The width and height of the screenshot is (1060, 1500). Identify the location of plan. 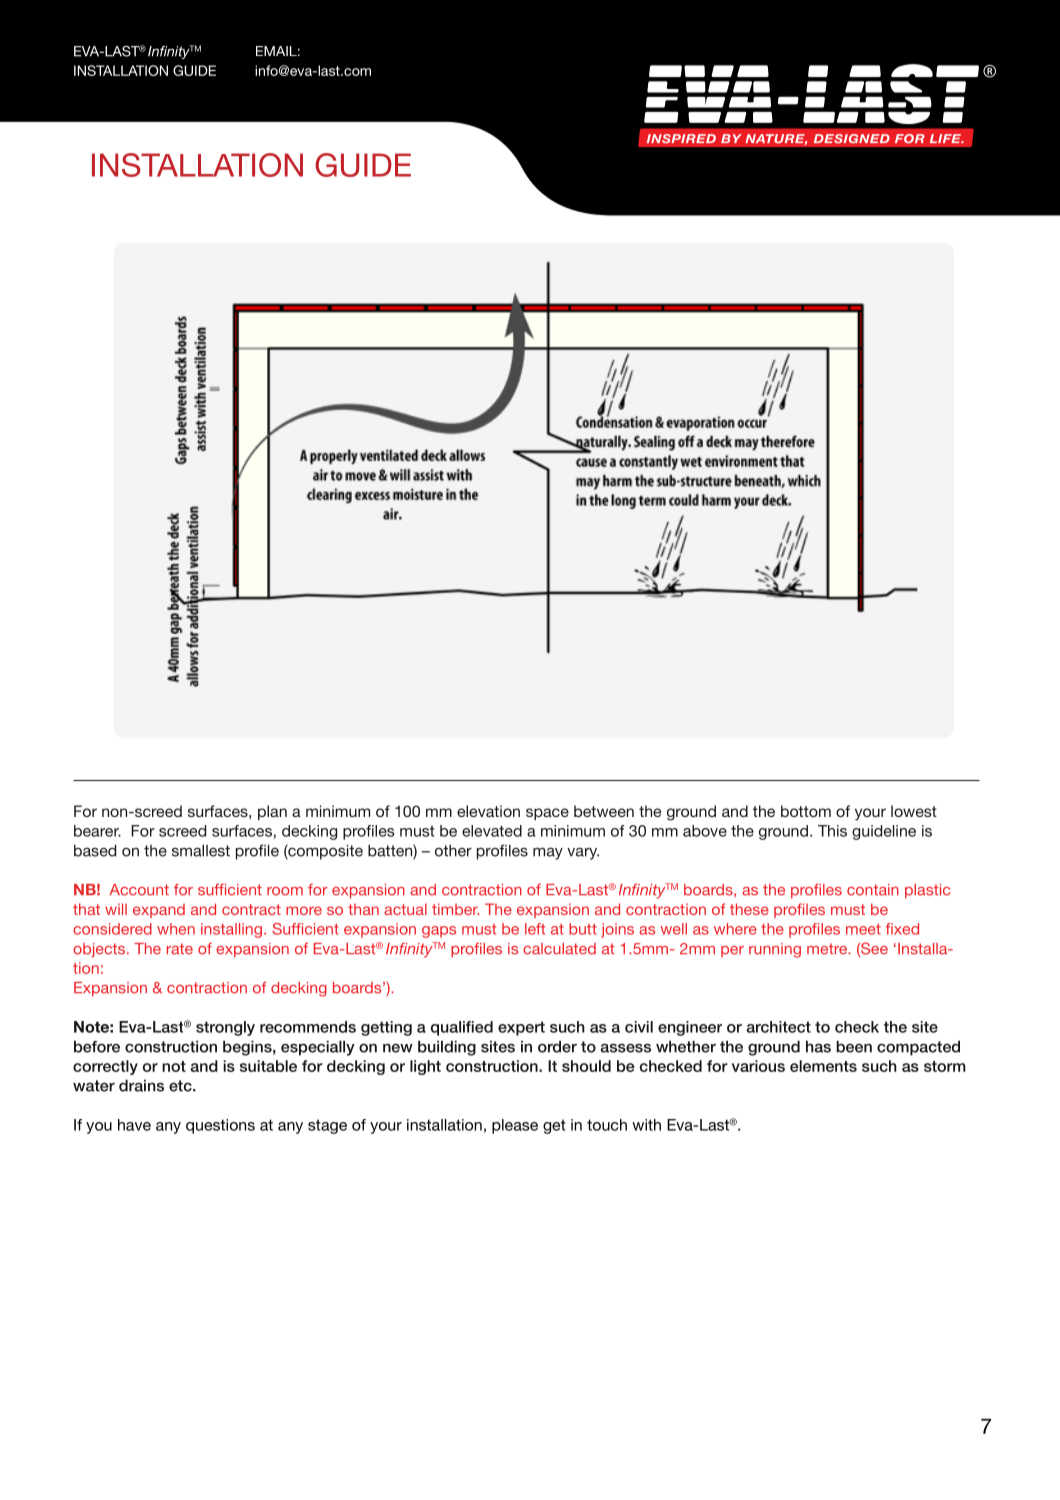
(272, 812).
